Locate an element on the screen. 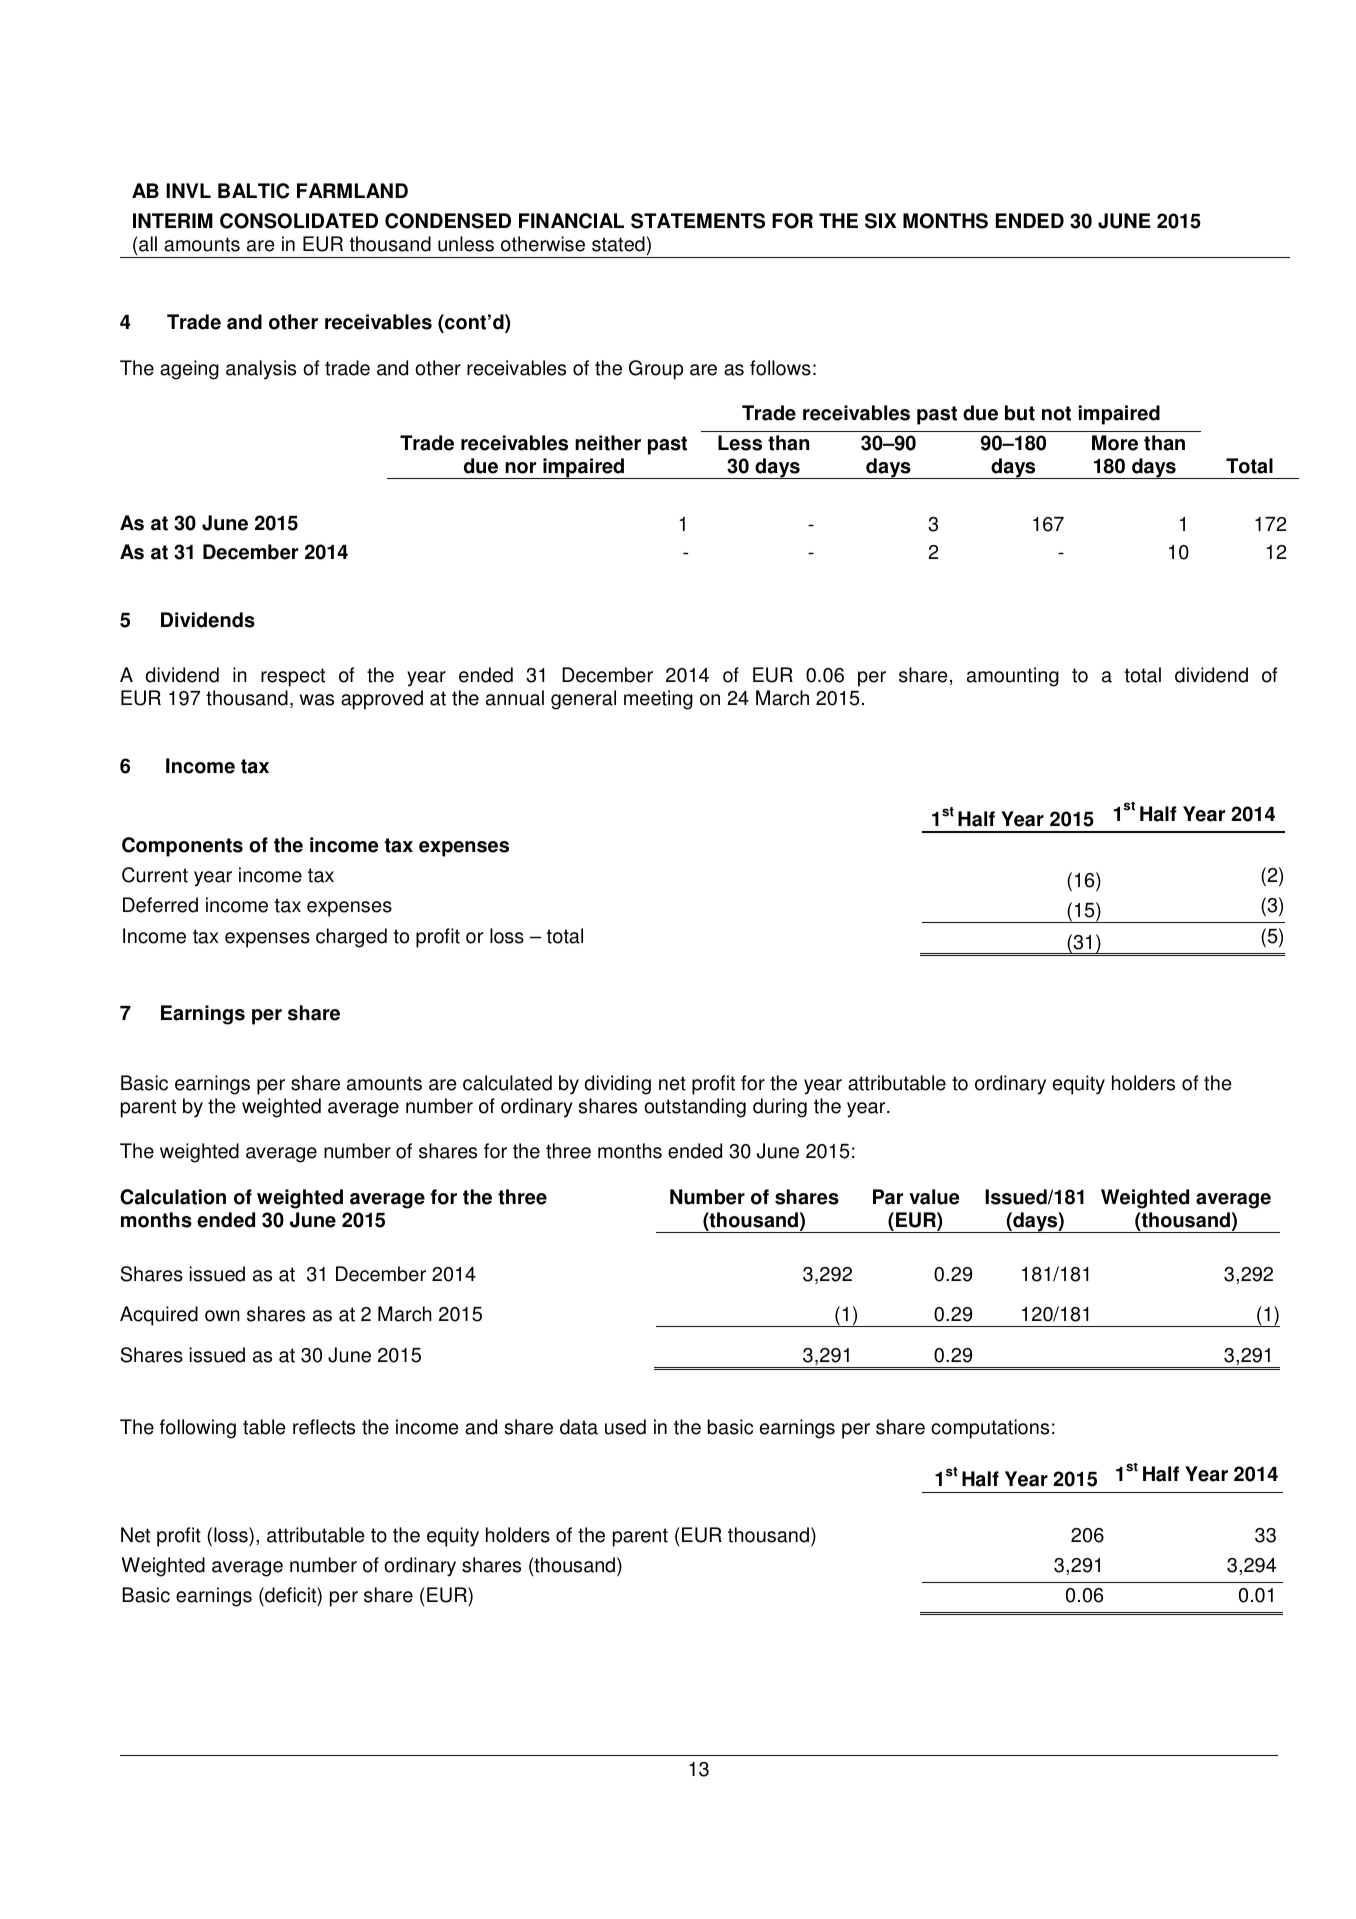 Image resolution: width=1356 pixels, height=1919 pixels. value is located at coordinates (934, 1197).
